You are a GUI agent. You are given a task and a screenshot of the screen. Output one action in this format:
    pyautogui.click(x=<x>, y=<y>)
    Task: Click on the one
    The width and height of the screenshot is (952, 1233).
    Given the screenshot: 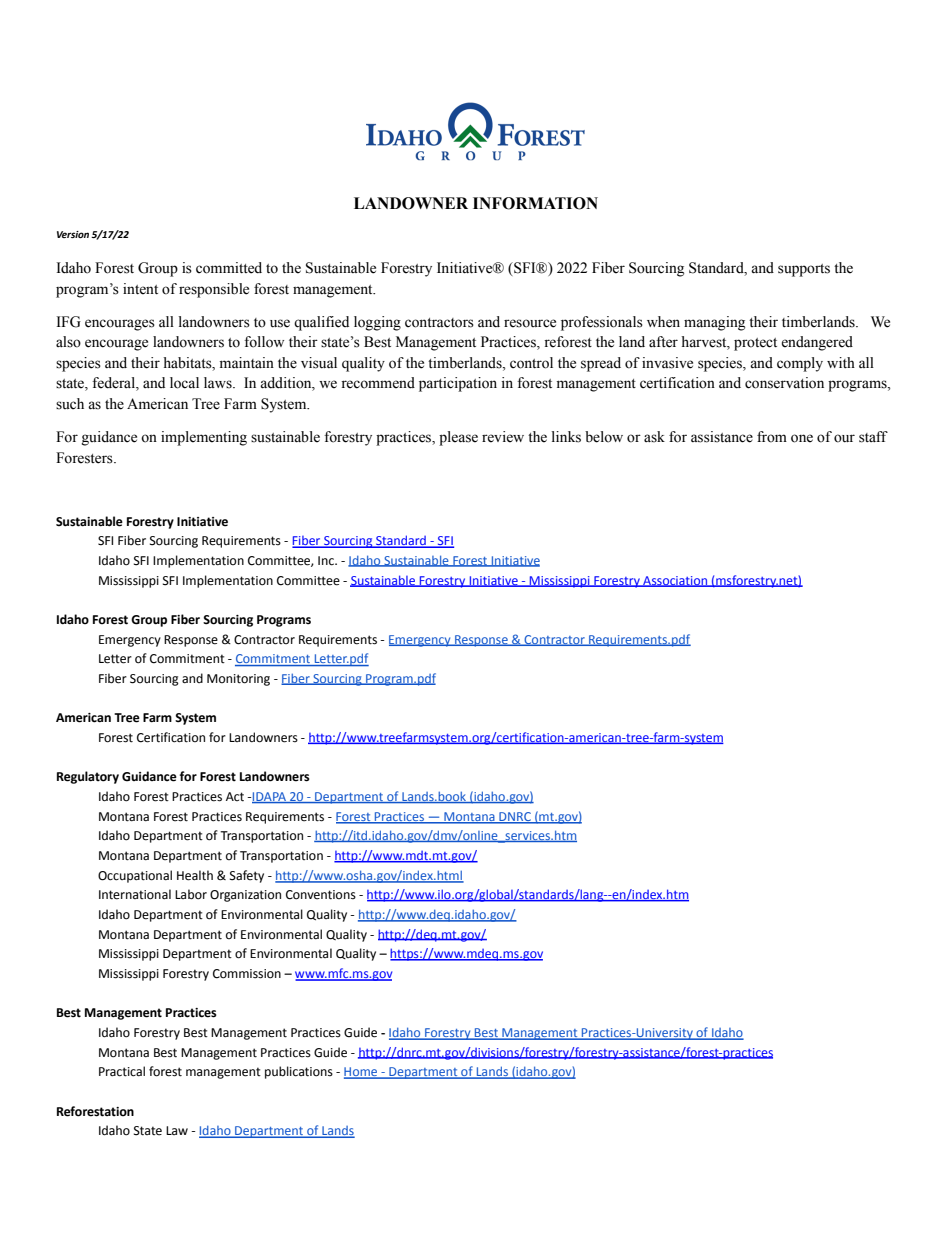 What is the action you would take?
    pyautogui.click(x=802, y=438)
